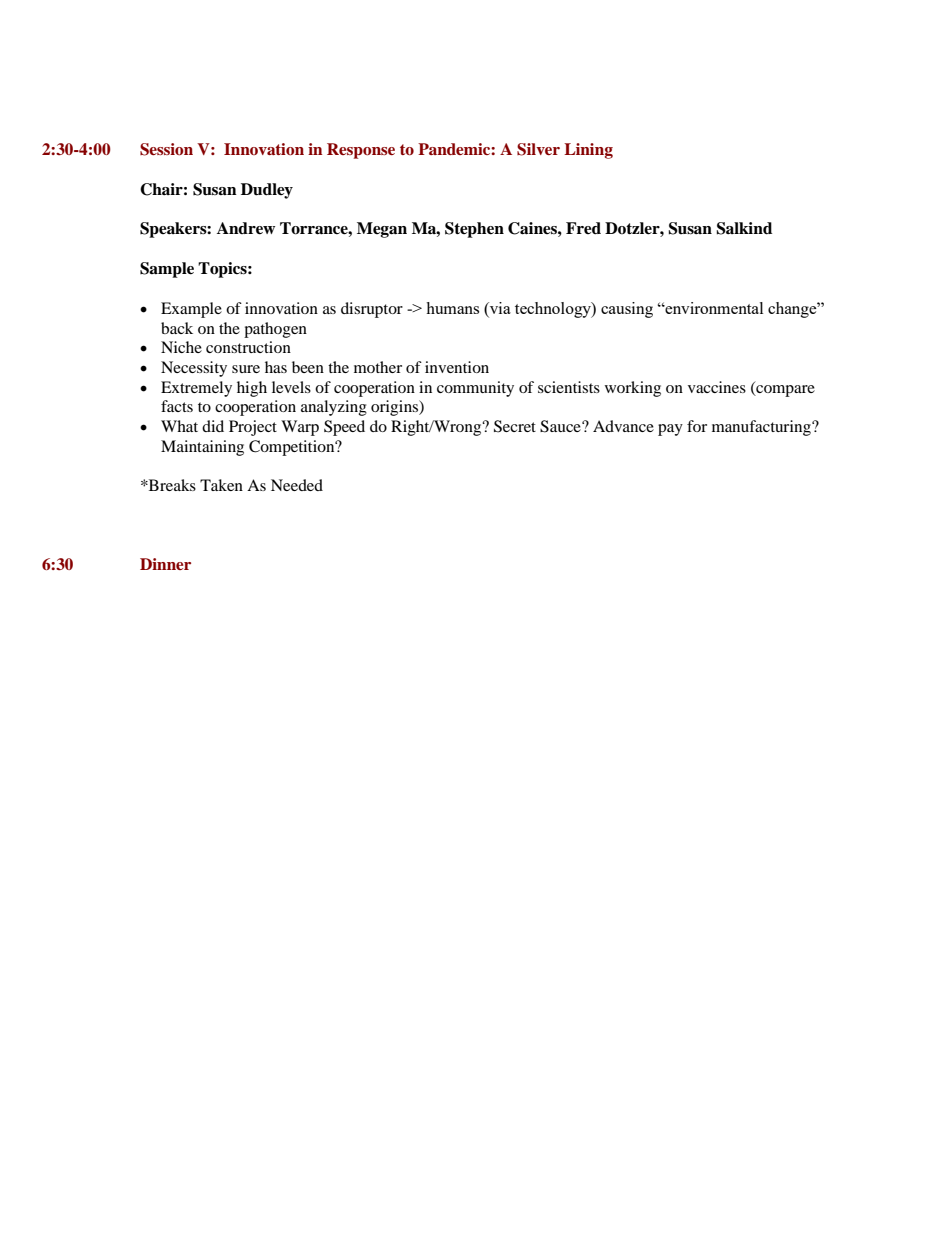 This screenshot has width=952, height=1233. What do you see at coordinates (717, 387) in the screenshot?
I see `vaccines` at bounding box center [717, 387].
